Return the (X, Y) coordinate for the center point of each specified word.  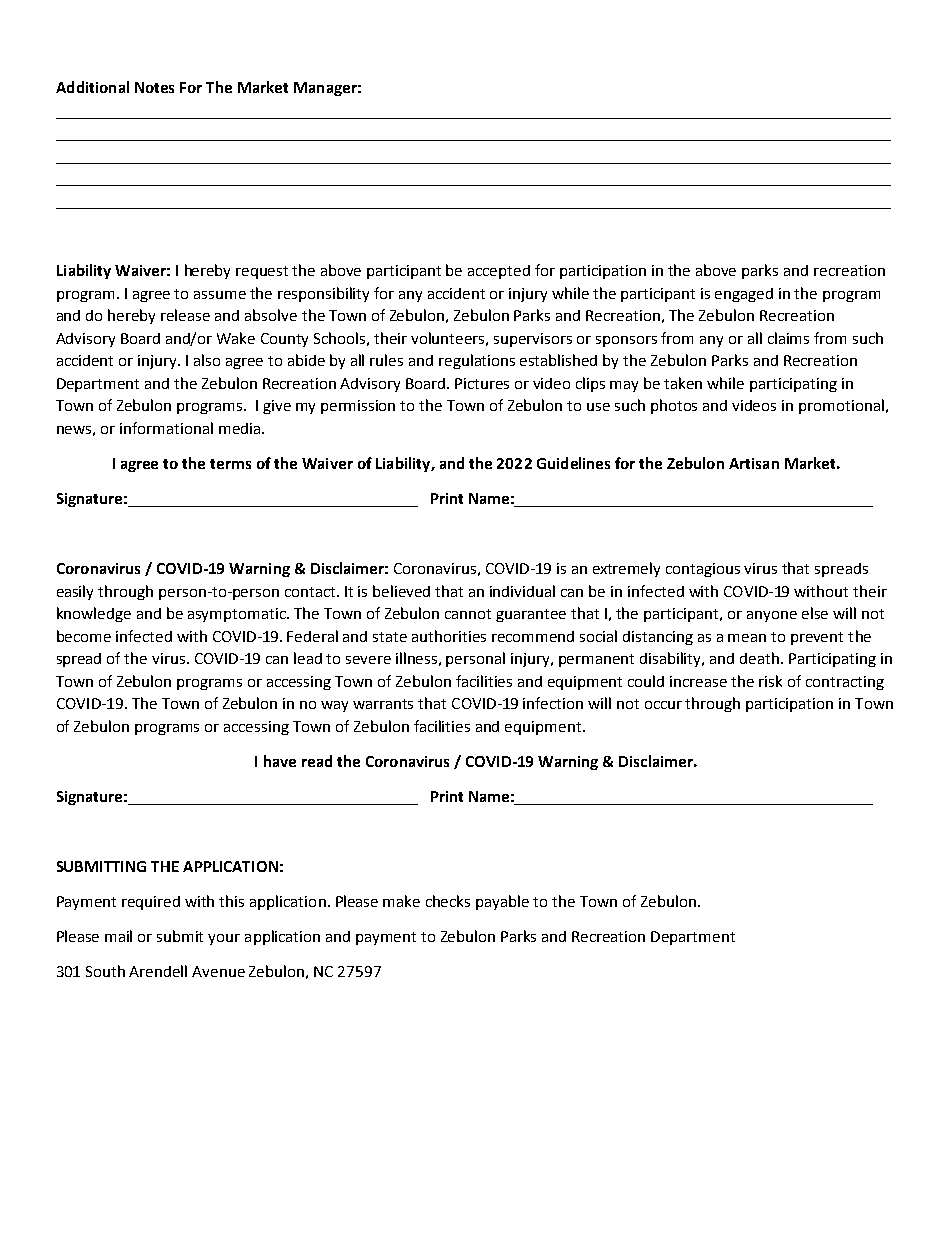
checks (448, 901)
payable (502, 902)
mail (118, 936)
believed (401, 591)
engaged (744, 295)
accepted (499, 272)
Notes (154, 87)
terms (230, 464)
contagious (703, 570)
